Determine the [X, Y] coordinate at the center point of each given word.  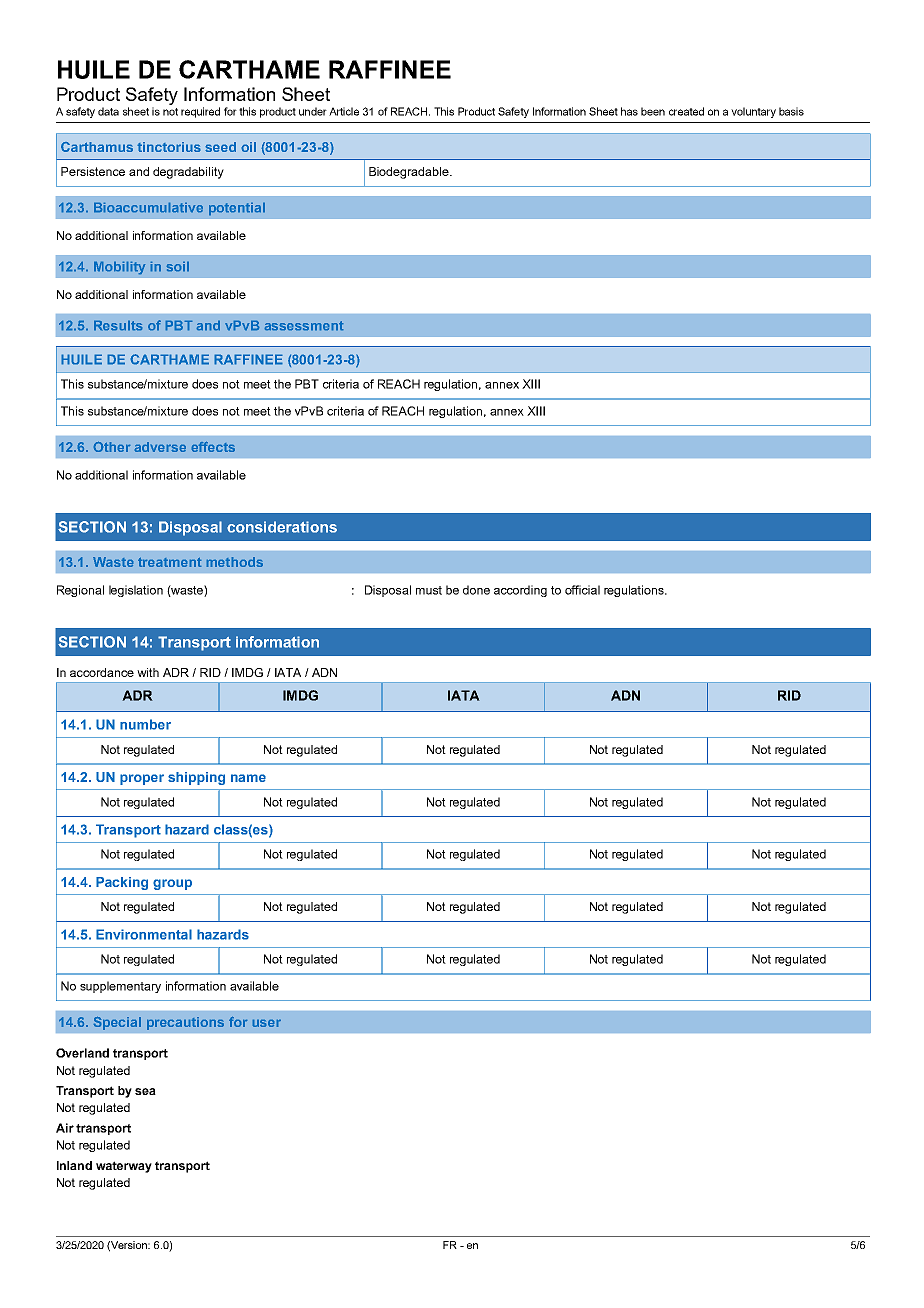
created [686, 111]
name [248, 778]
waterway [124, 1167]
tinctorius [169, 147]
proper [142, 779]
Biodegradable [410, 173]
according [520, 591]
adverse [160, 447]
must [429, 590]
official [582, 590]
